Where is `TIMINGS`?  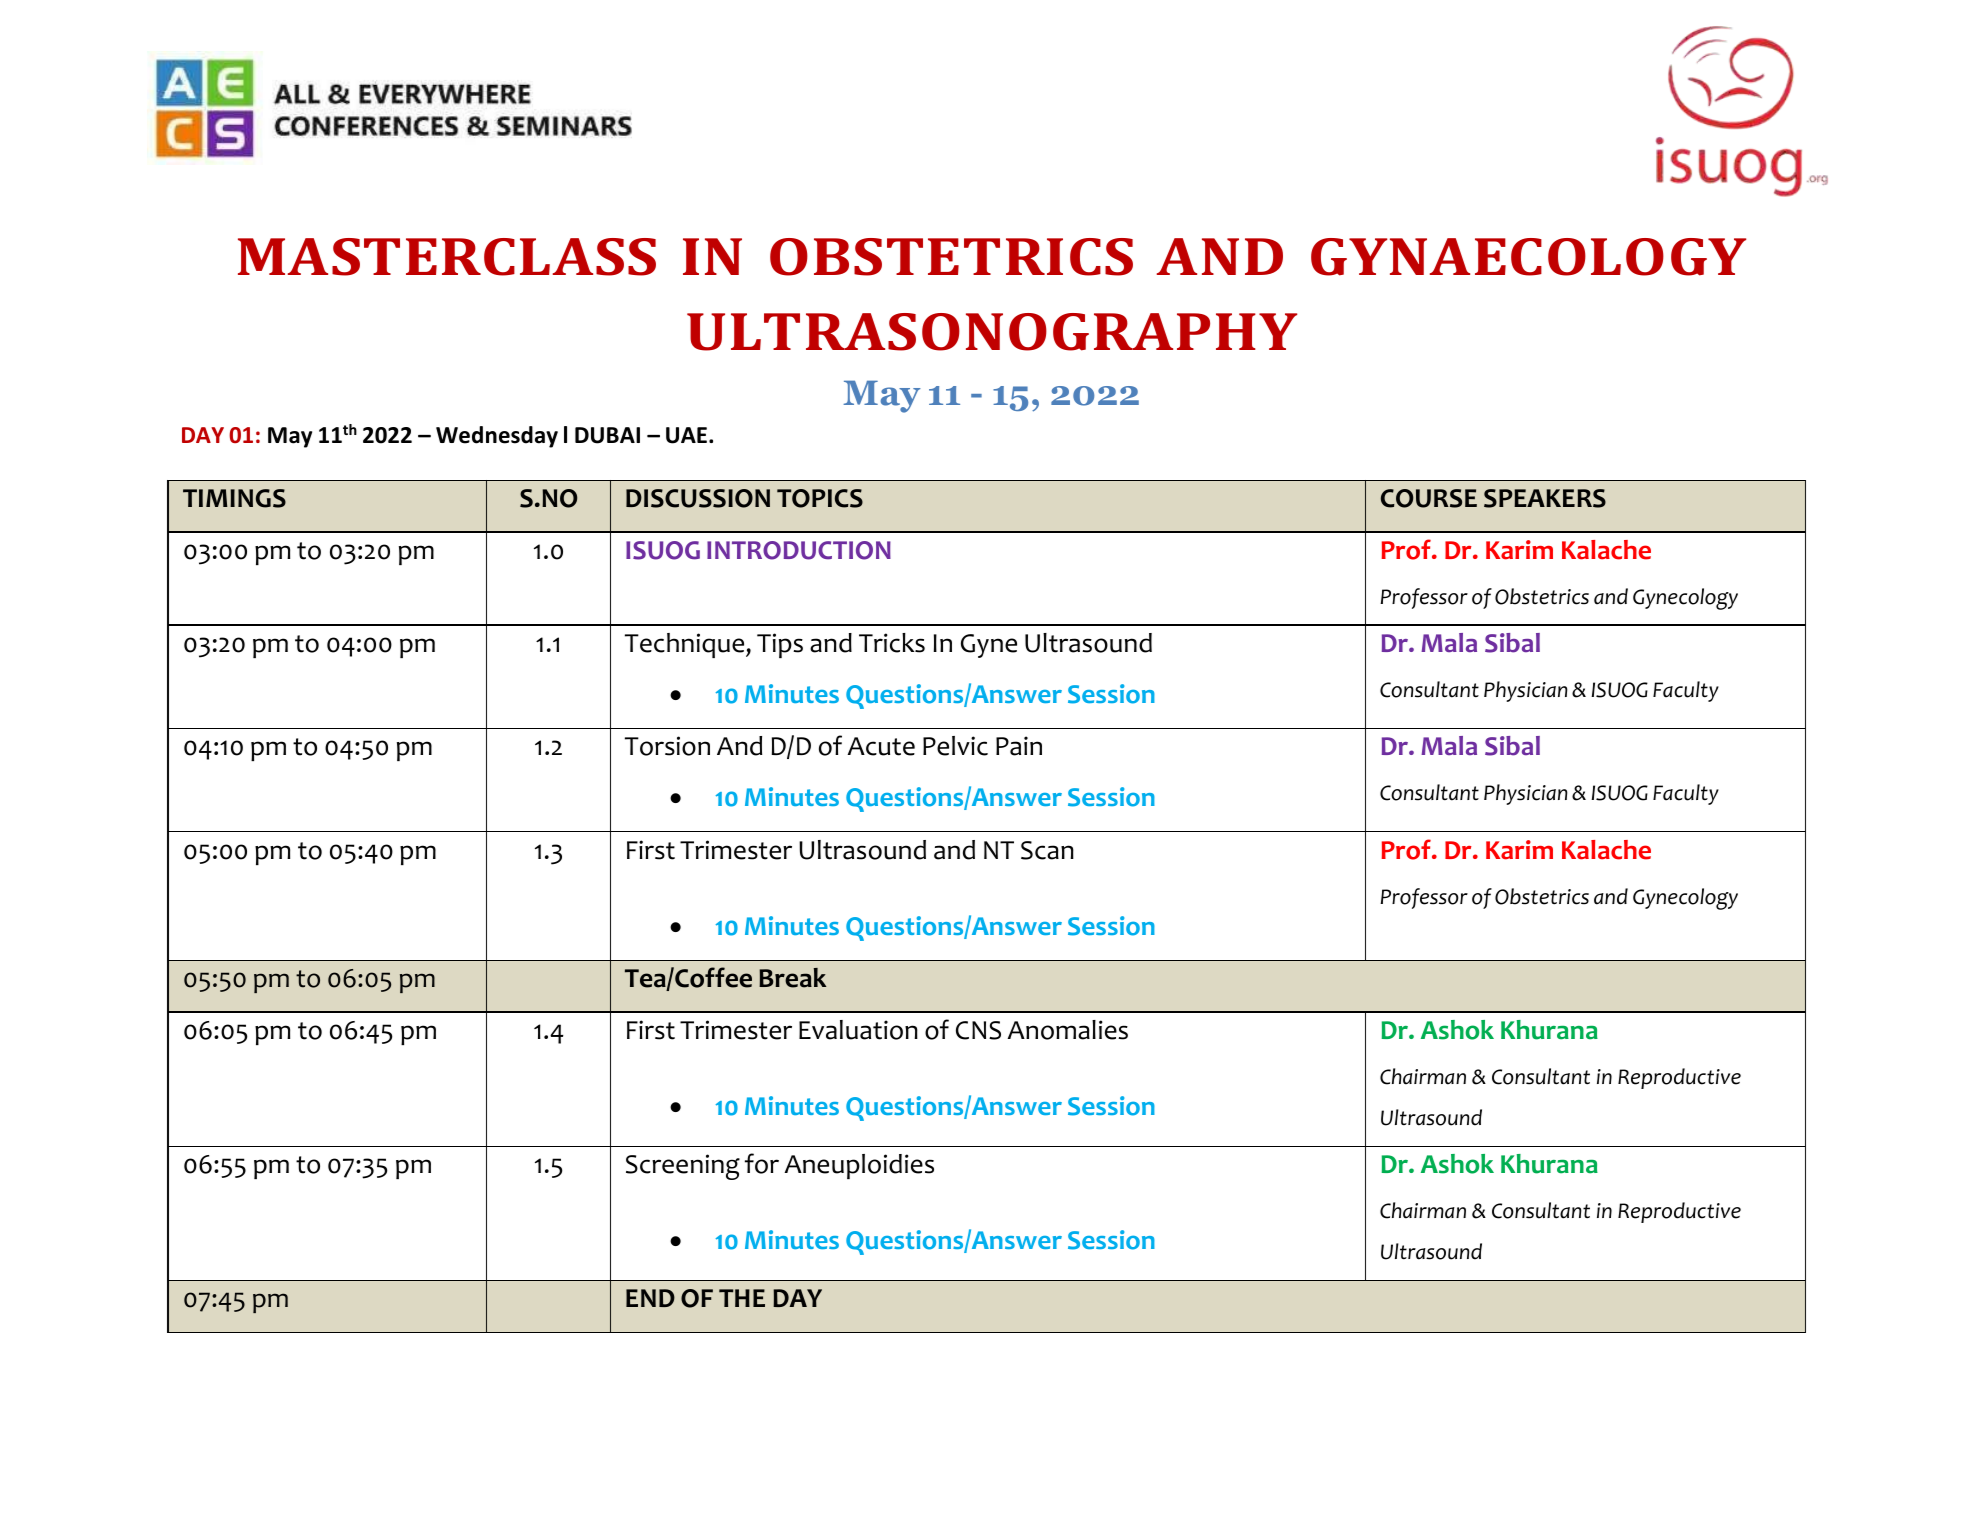 TIMINGS is located at coordinates (234, 498).
